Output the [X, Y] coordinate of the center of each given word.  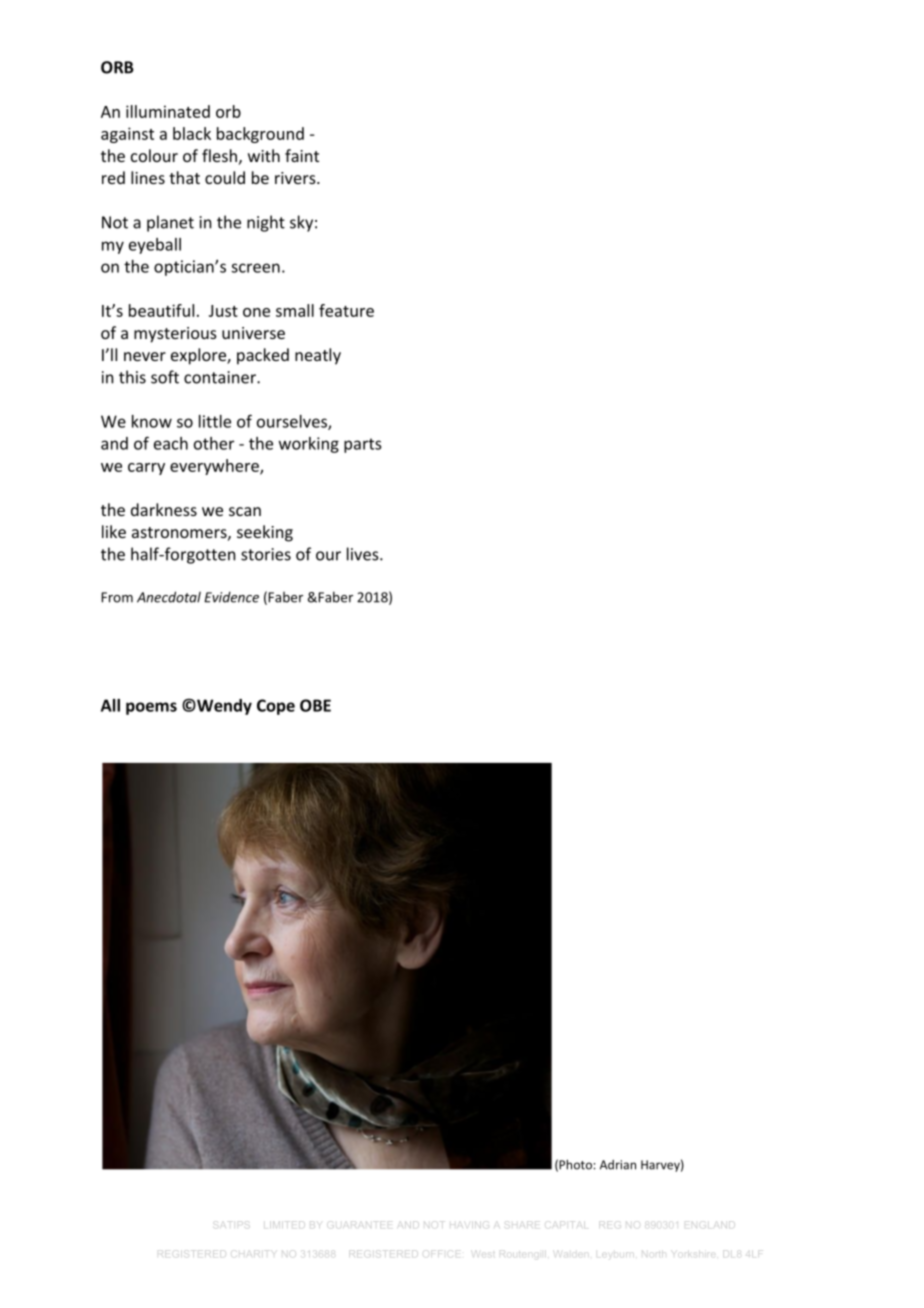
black [192, 133]
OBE [315, 705]
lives [363, 554]
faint [302, 155]
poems [151, 708]
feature [346, 310]
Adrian [618, 1165]
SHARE [521, 1223]
